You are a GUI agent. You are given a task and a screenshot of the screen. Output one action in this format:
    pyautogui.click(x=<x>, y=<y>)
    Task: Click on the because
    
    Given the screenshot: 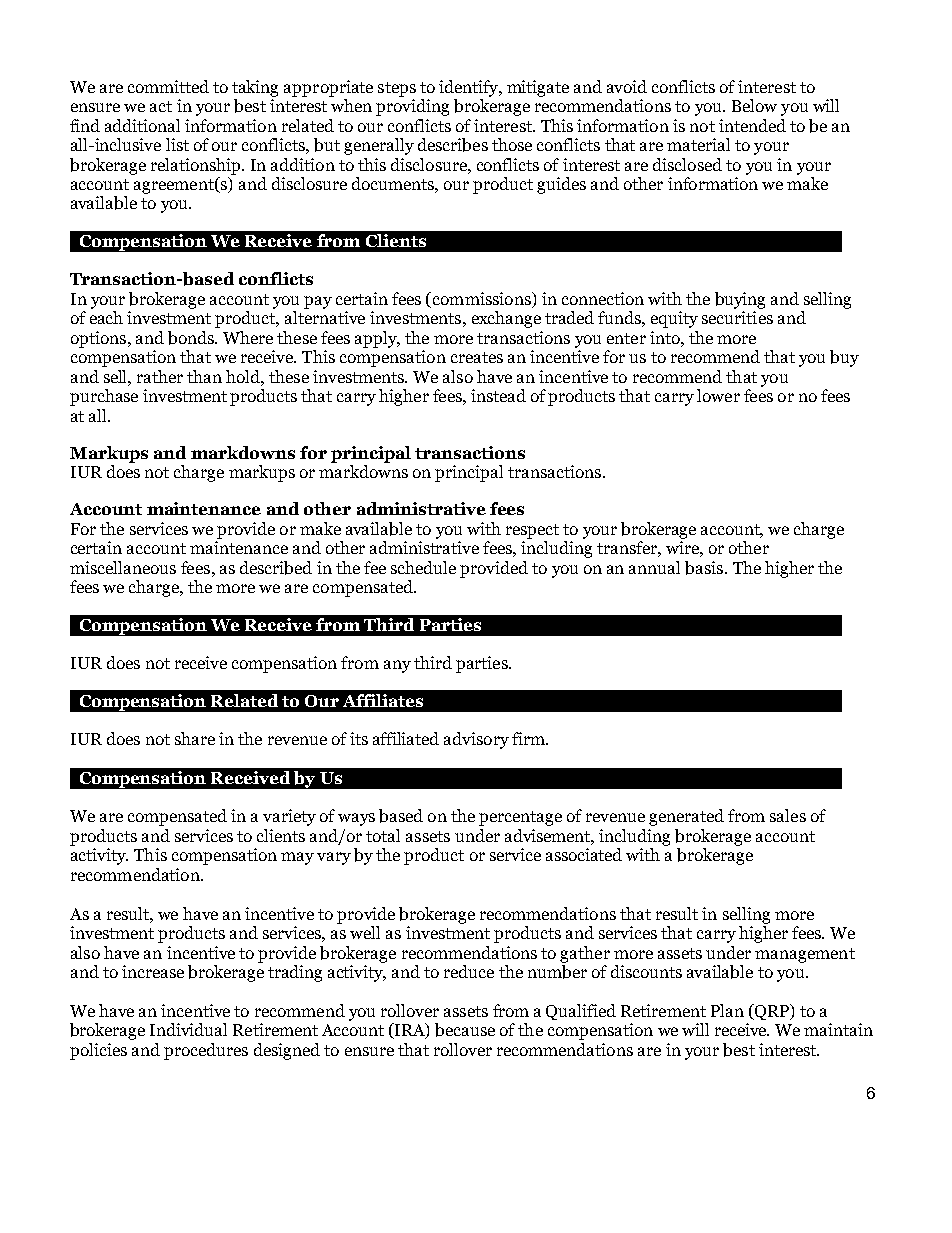 What is the action you would take?
    pyautogui.click(x=465, y=1030)
